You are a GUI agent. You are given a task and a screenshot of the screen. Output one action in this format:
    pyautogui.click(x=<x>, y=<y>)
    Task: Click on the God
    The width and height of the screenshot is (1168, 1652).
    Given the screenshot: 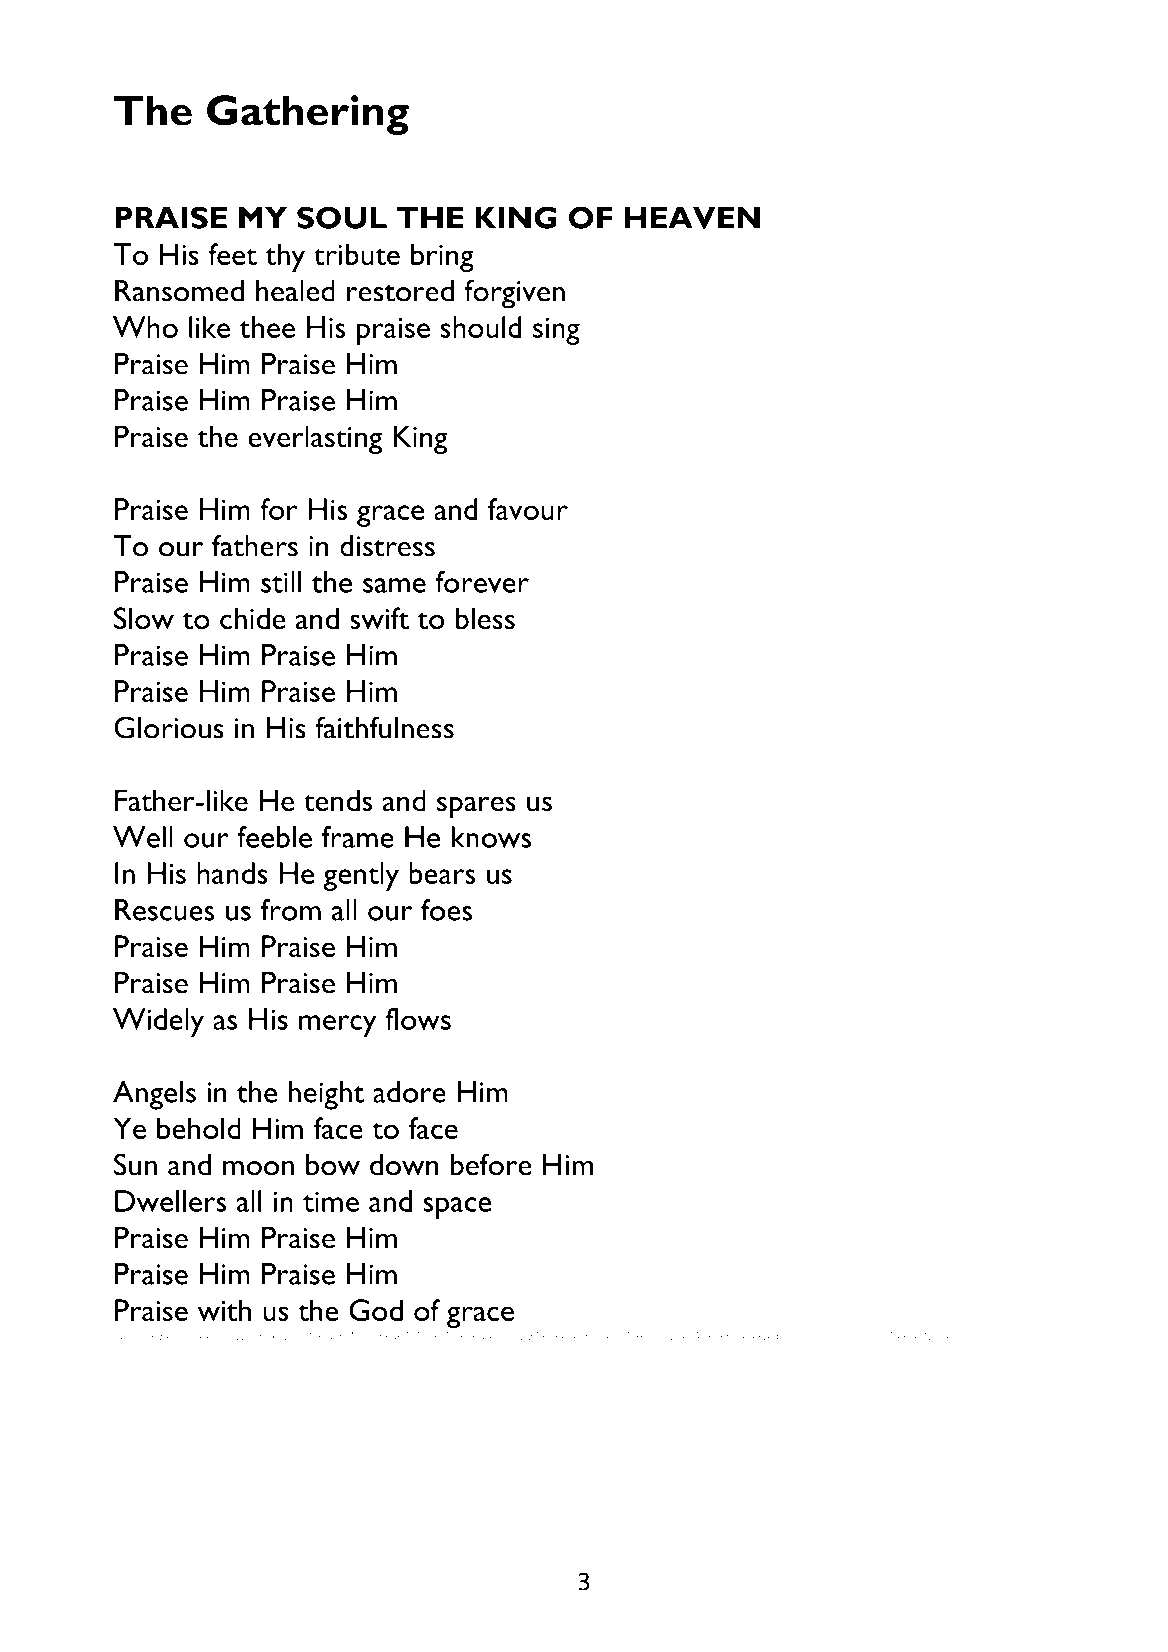 What is the action you would take?
    pyautogui.click(x=376, y=1310)
